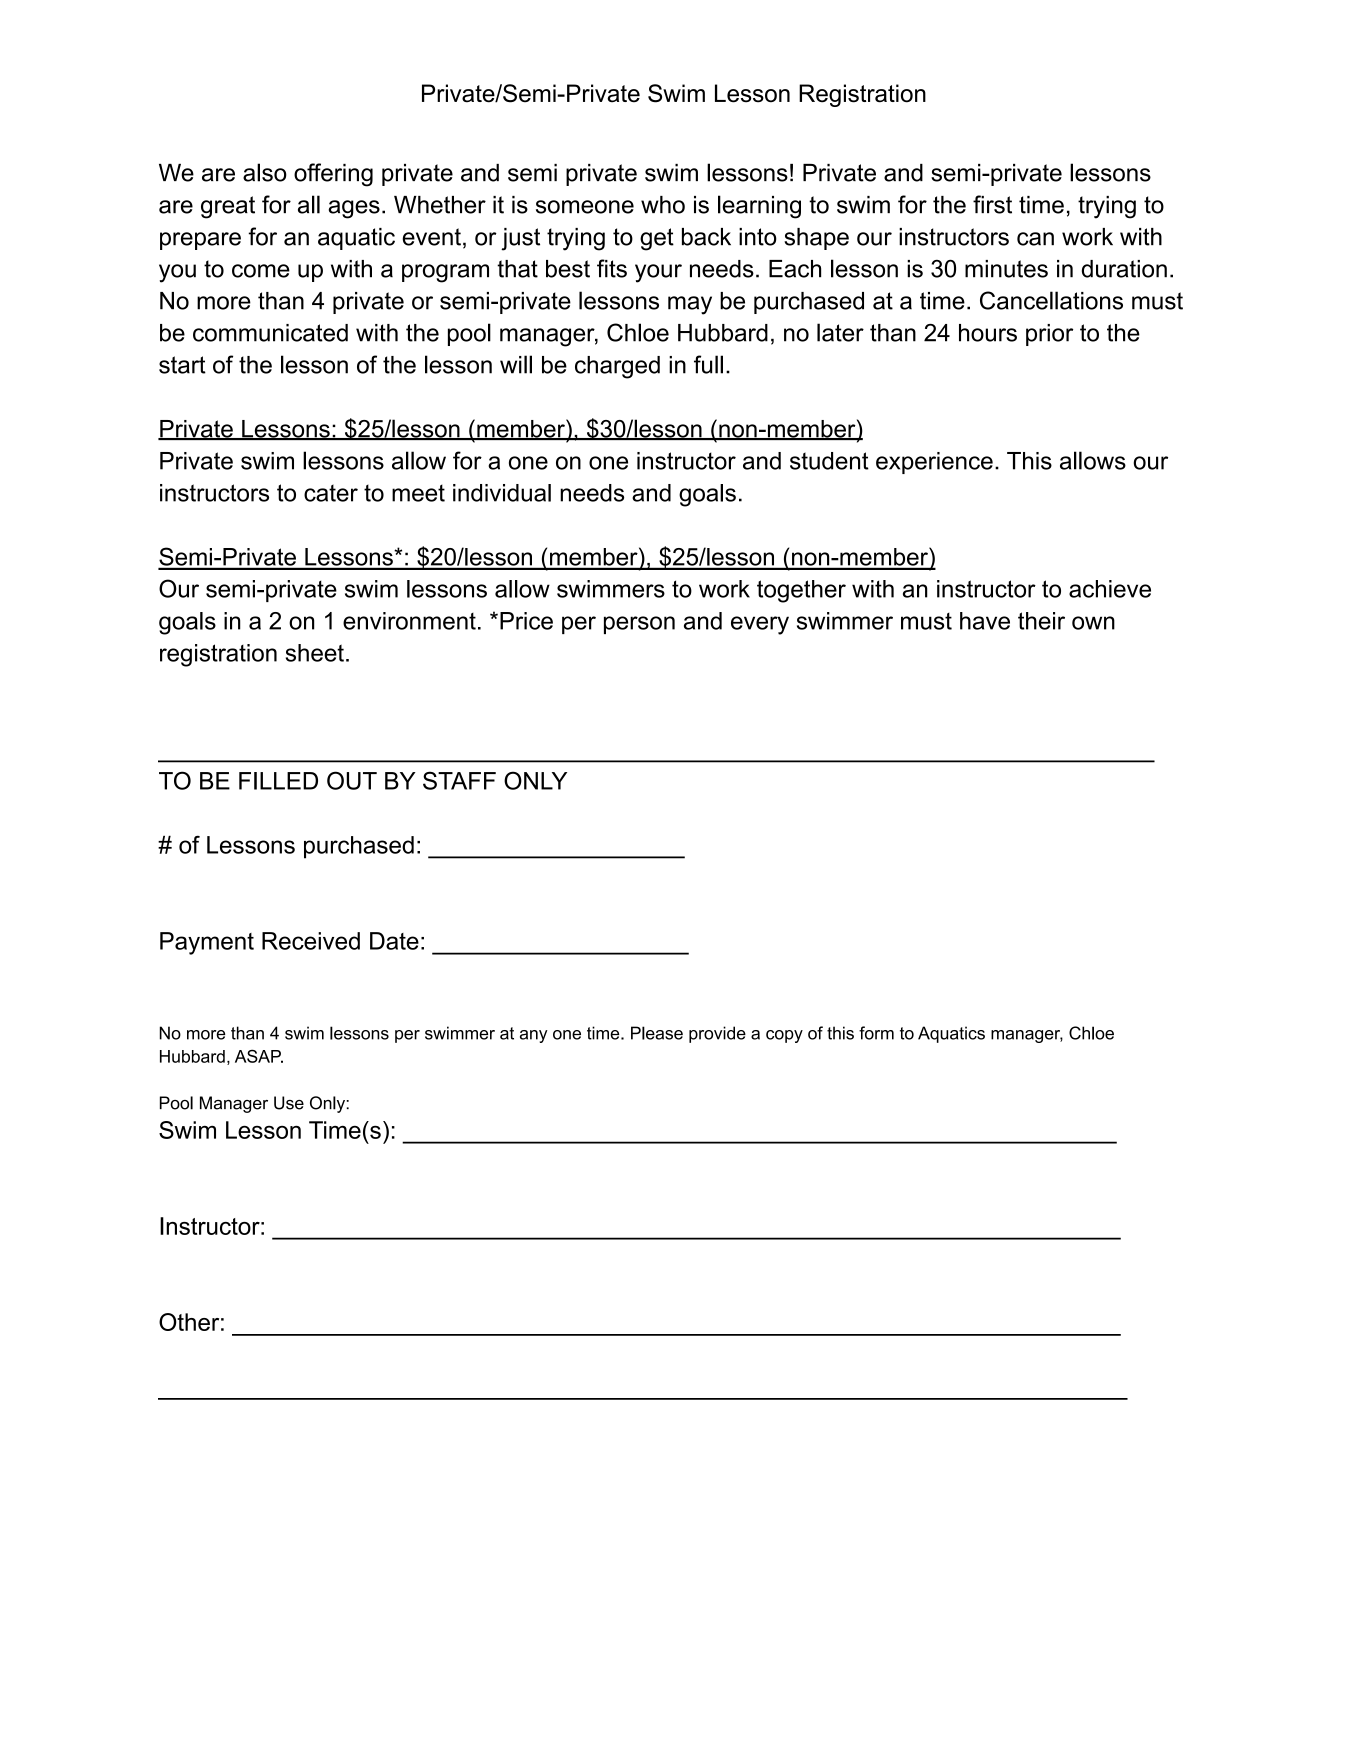 The width and height of the image is (1347, 1743). What do you see at coordinates (934, 463) in the image?
I see `experience` at bounding box center [934, 463].
